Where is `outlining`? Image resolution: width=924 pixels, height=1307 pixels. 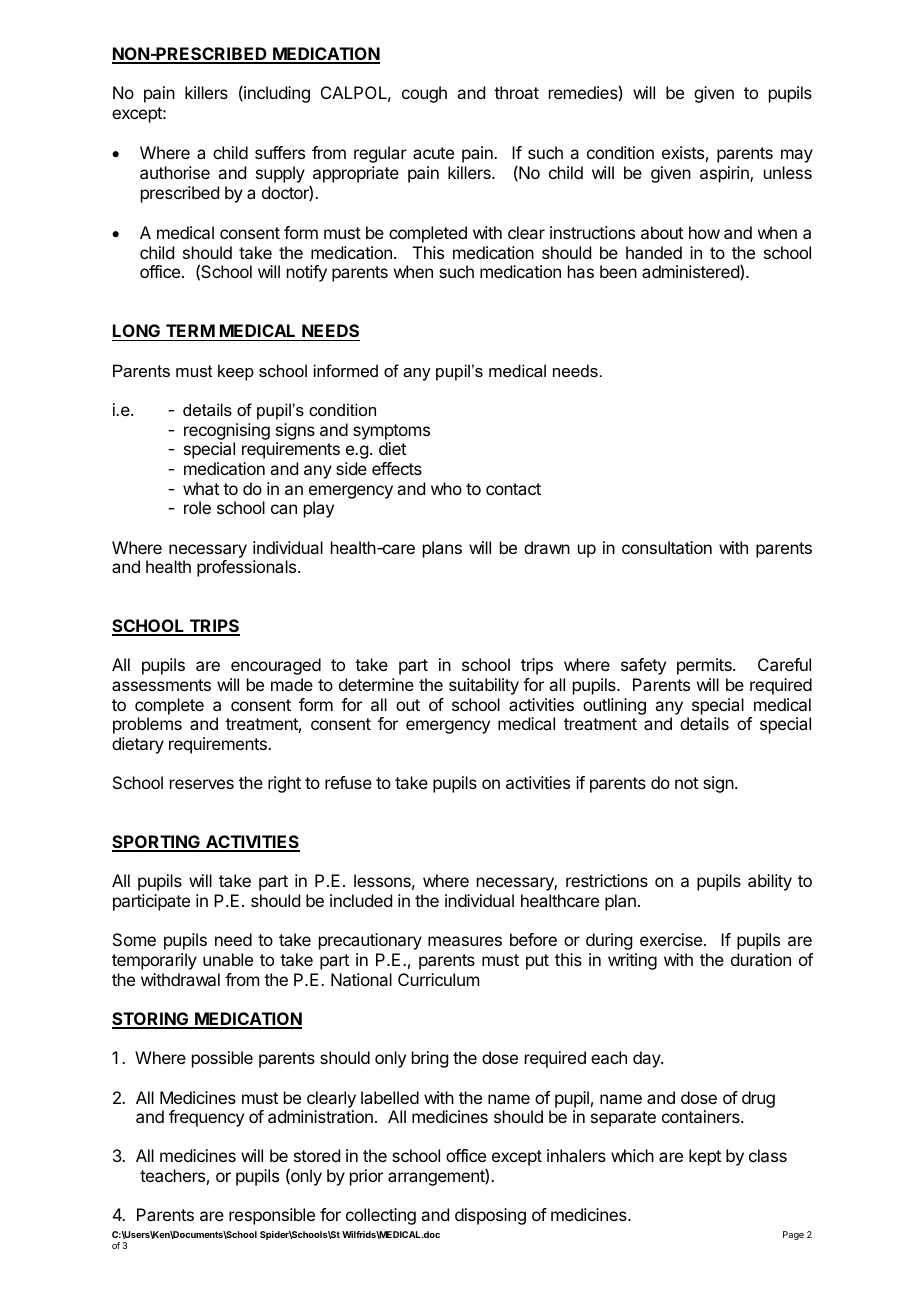
outlining is located at coordinates (614, 706).
